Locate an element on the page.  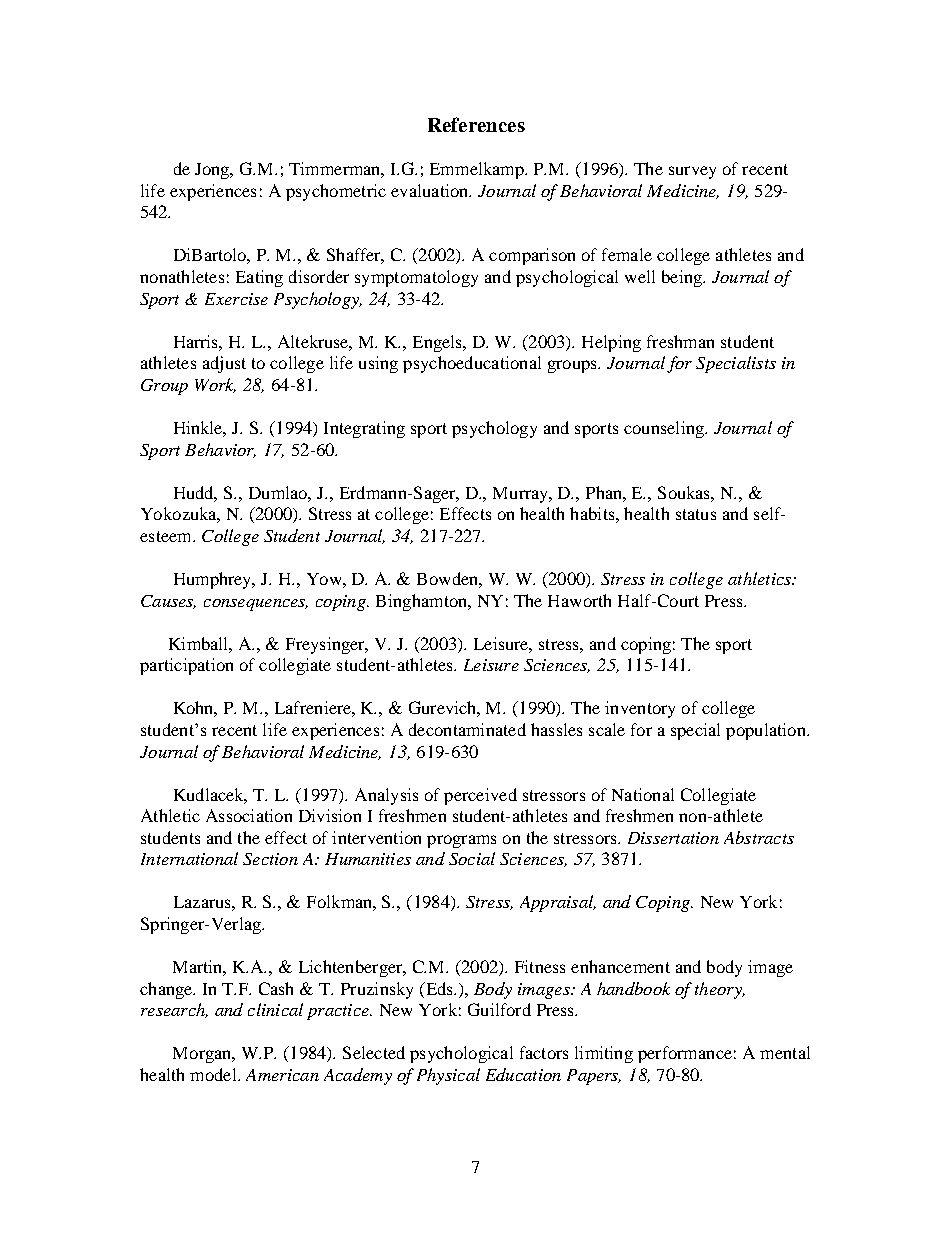
Morgan is located at coordinates (203, 1055).
